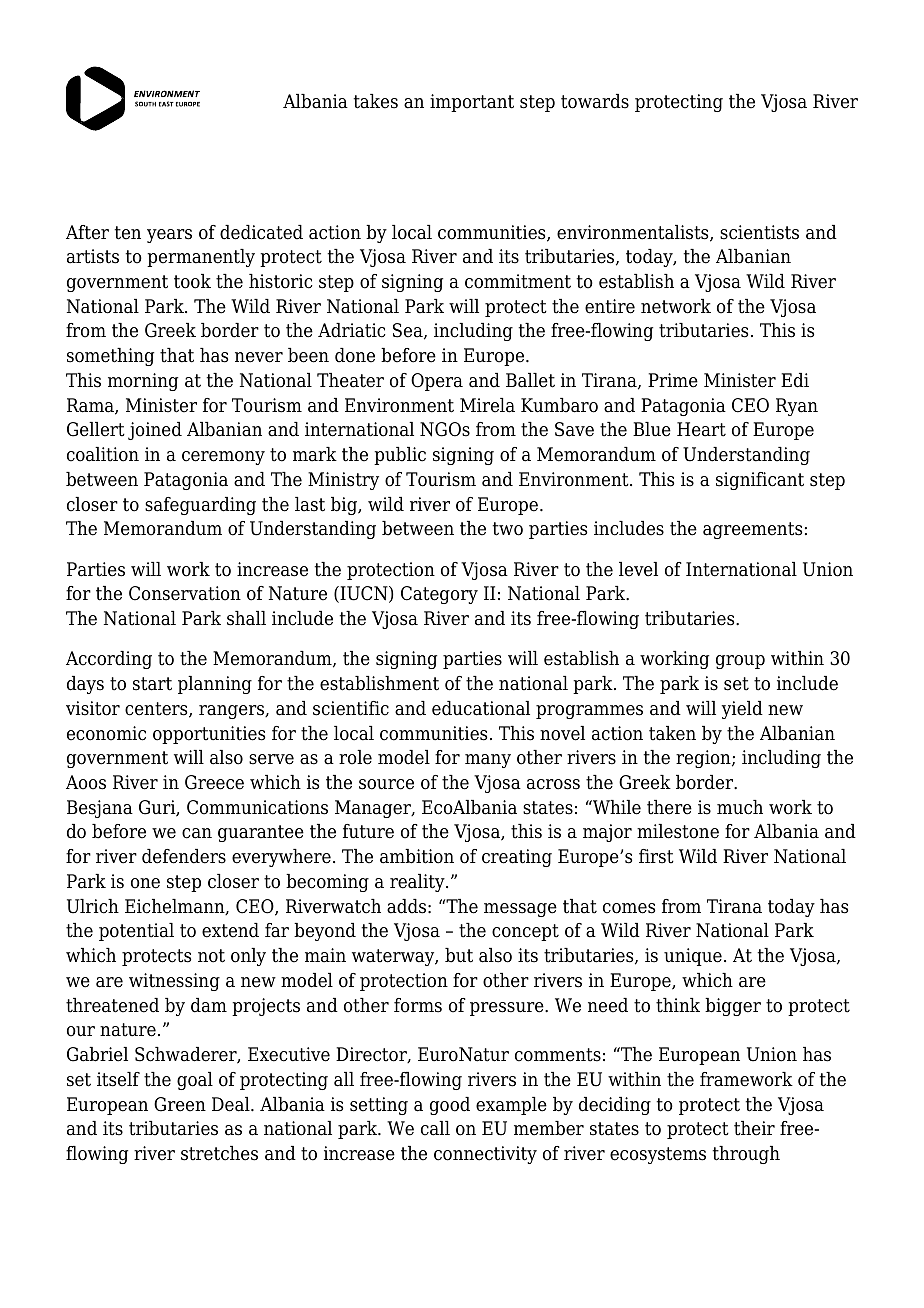 The height and width of the screenshot is (1308, 924). Describe the element at coordinates (214, 782) in the screenshot. I see `Greece` at that location.
